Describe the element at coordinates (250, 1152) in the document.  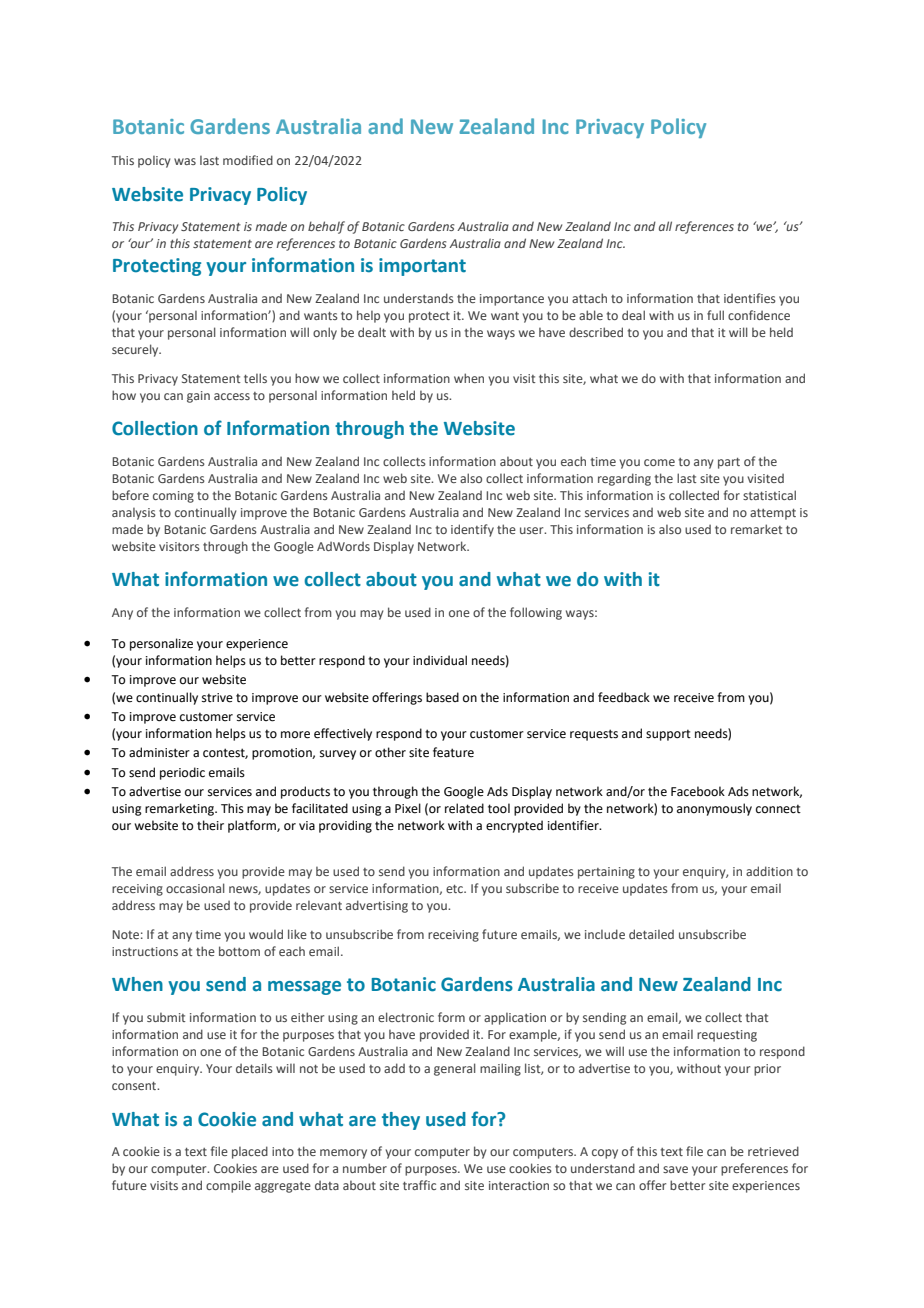
I see `placed` at that location.
